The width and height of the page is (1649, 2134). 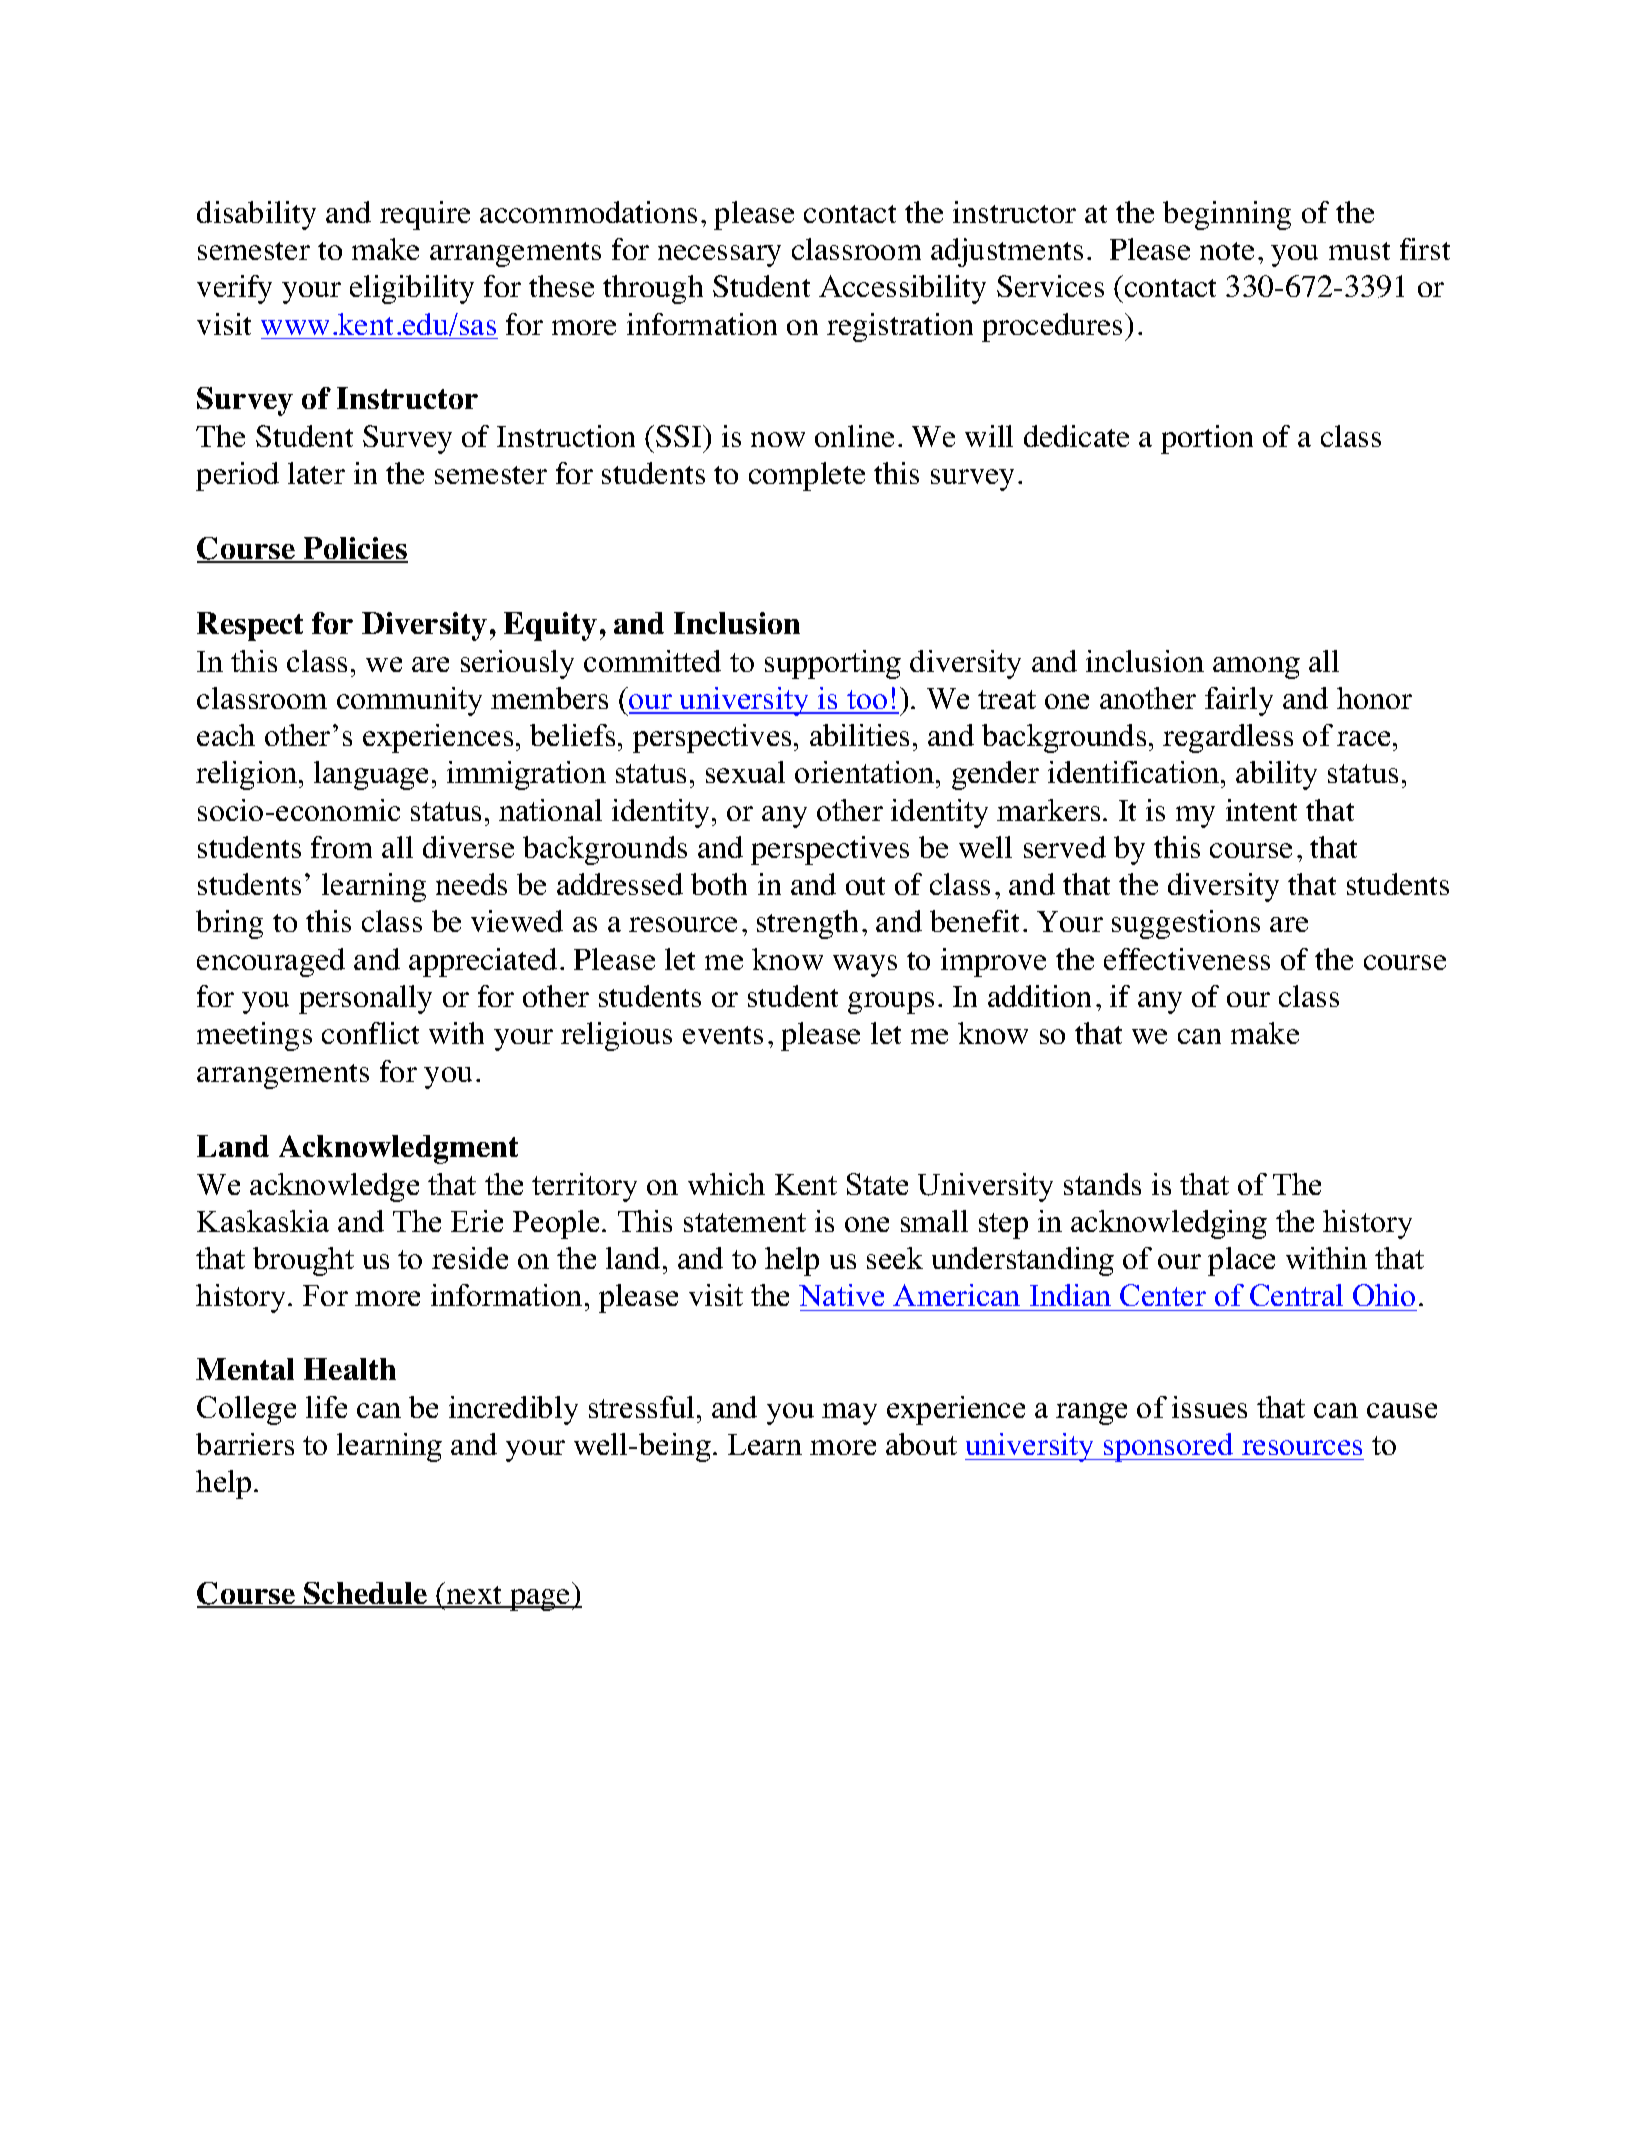 What do you see at coordinates (341, 847) in the page?
I see `from` at bounding box center [341, 847].
